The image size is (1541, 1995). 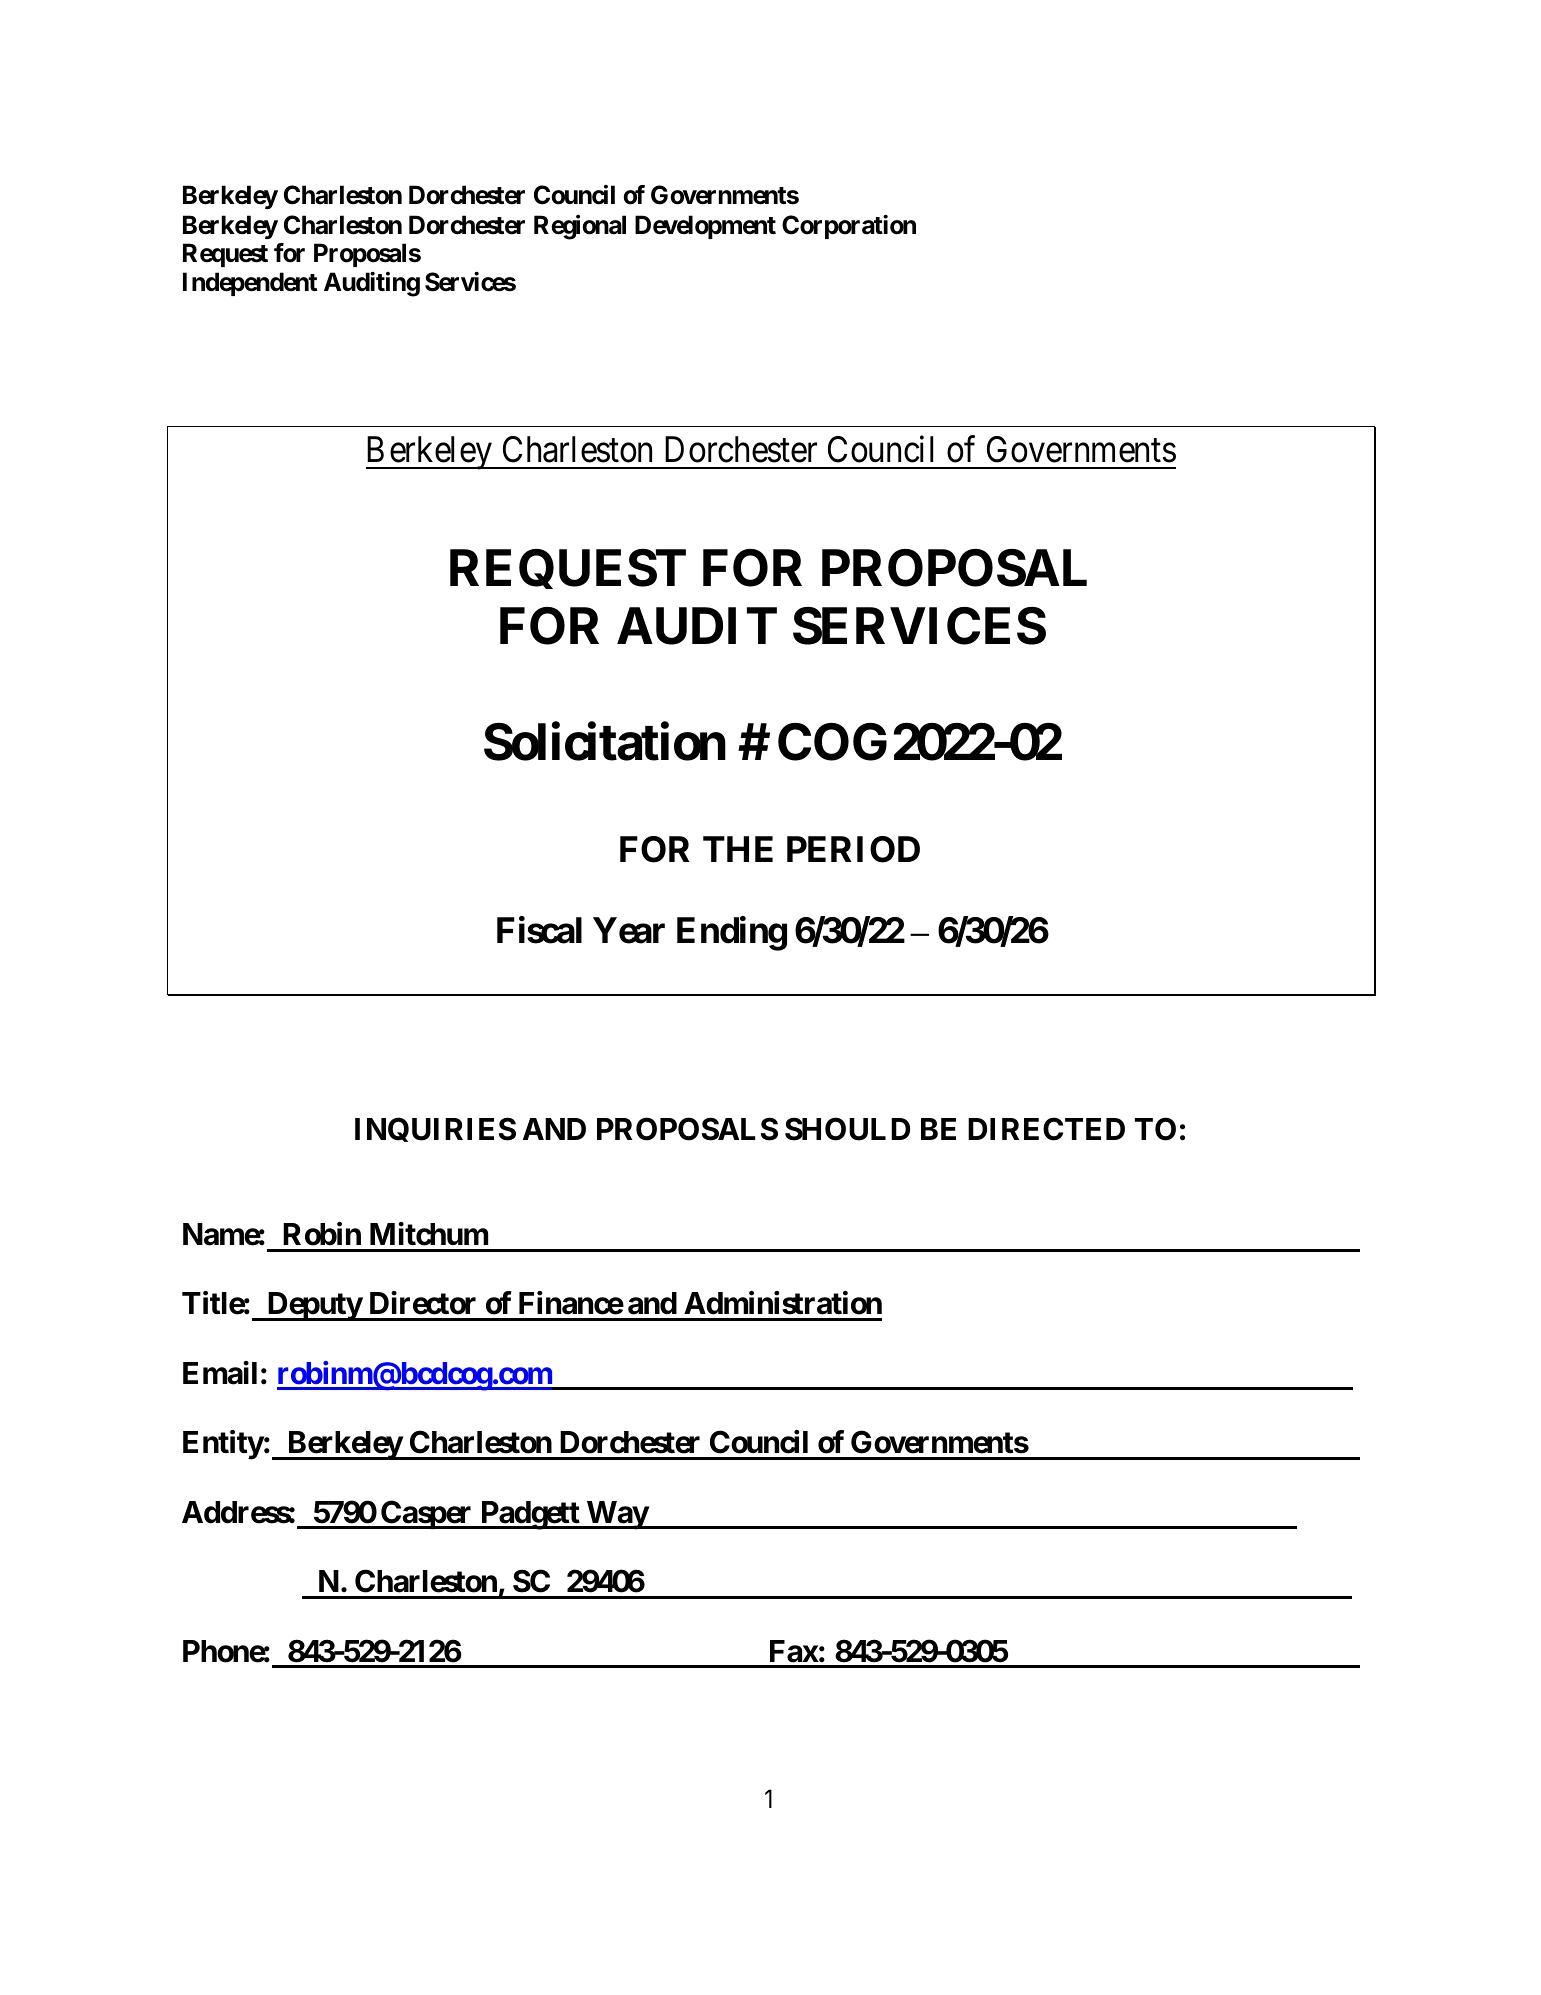 What do you see at coordinates (629, 930) in the screenshot?
I see `Year` at bounding box center [629, 930].
